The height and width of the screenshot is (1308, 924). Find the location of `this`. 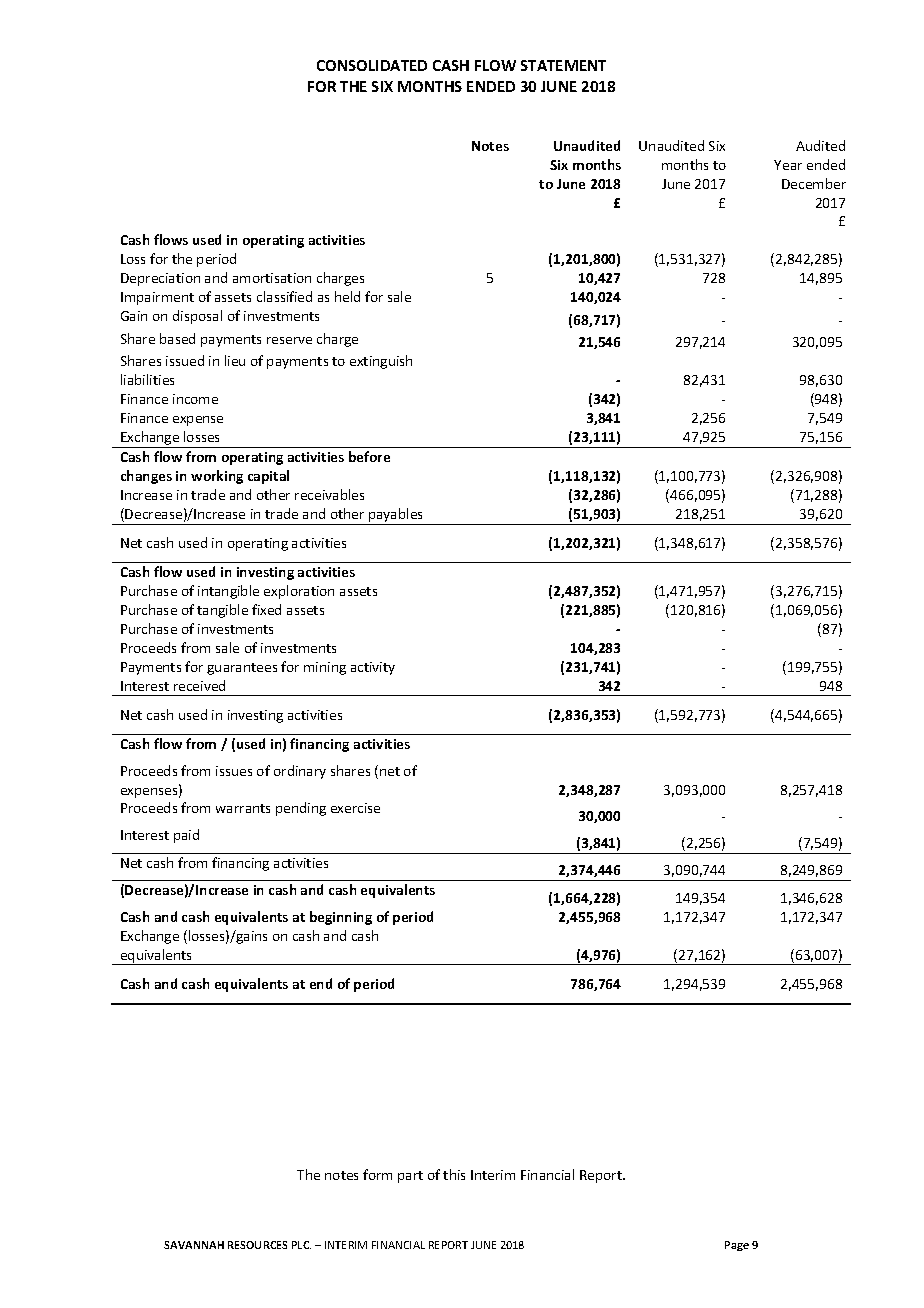

this is located at coordinates (454, 1174).
